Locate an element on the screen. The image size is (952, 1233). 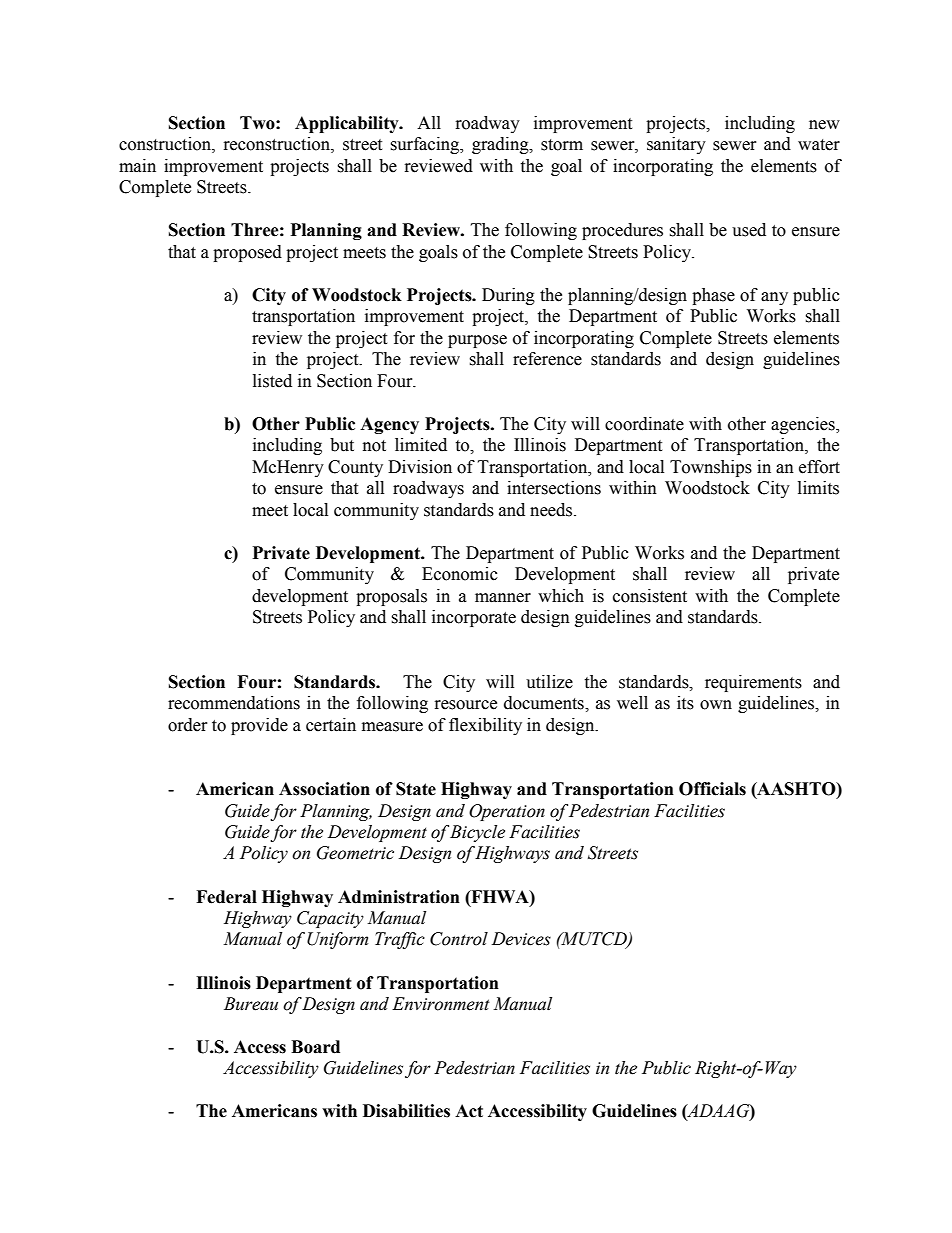
main is located at coordinates (137, 166).
